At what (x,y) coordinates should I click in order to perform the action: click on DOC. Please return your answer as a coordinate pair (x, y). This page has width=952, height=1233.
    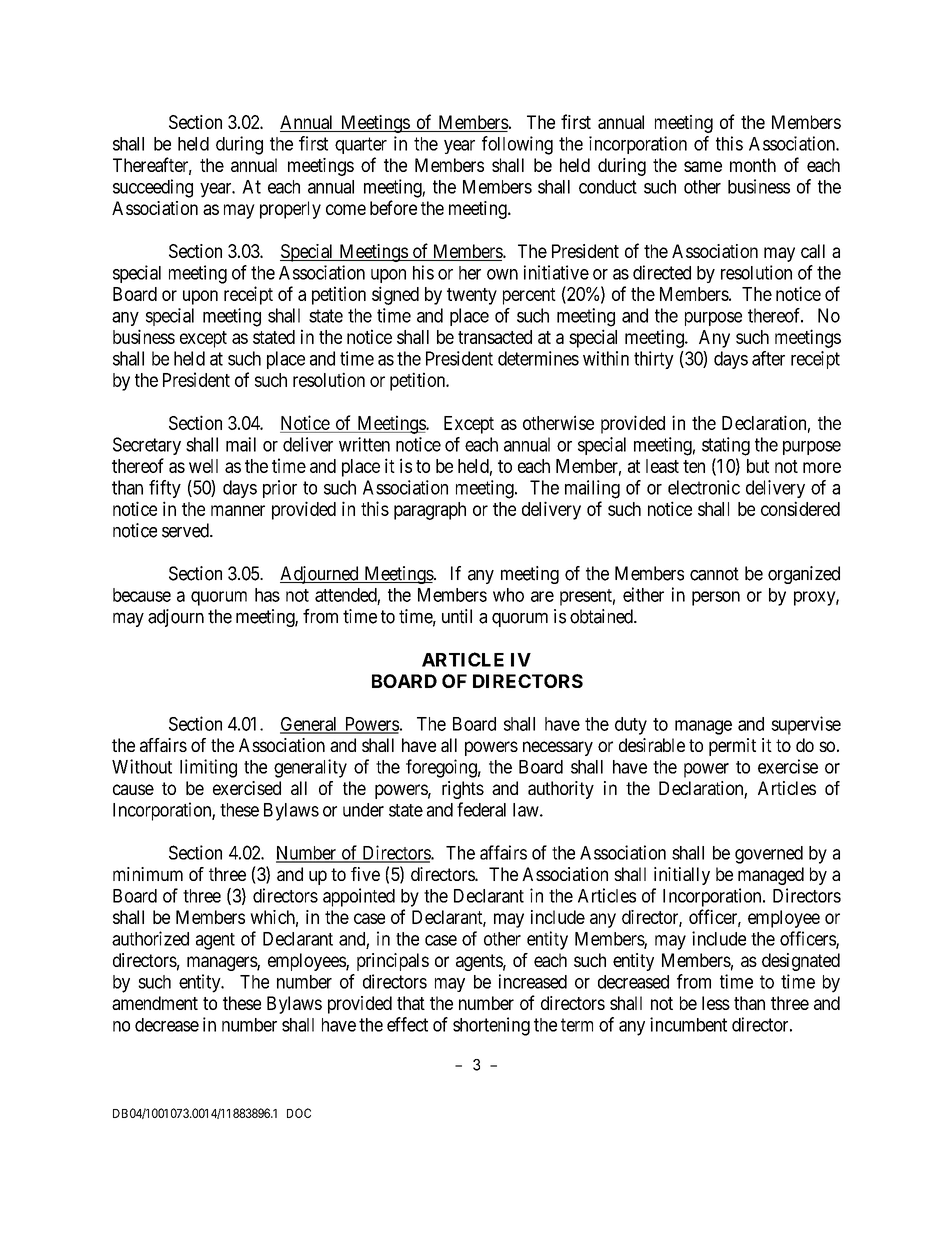
    Looking at the image, I should click on (299, 1113).
